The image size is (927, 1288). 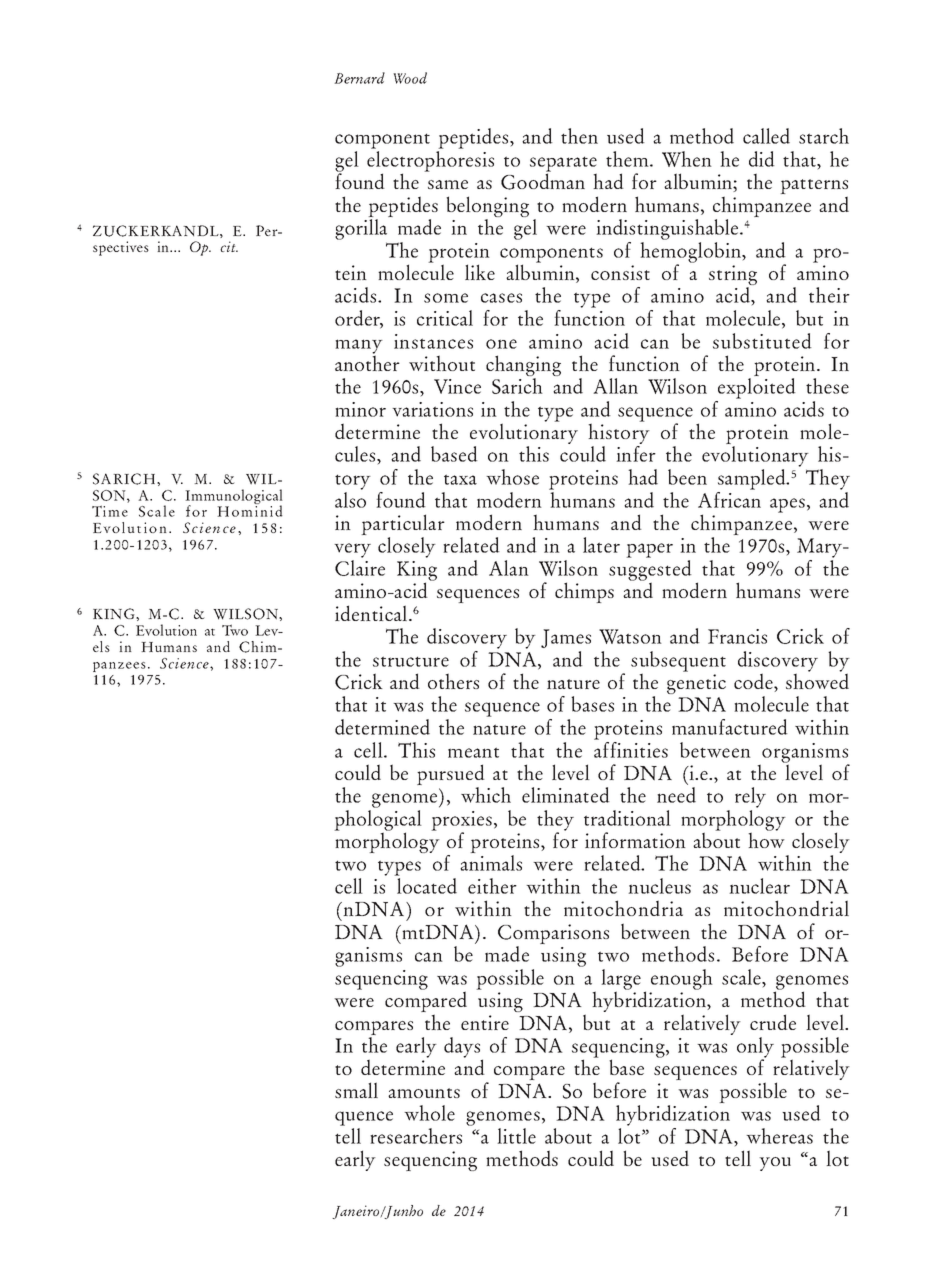 I want to click on Bernard, so click(x=359, y=78).
